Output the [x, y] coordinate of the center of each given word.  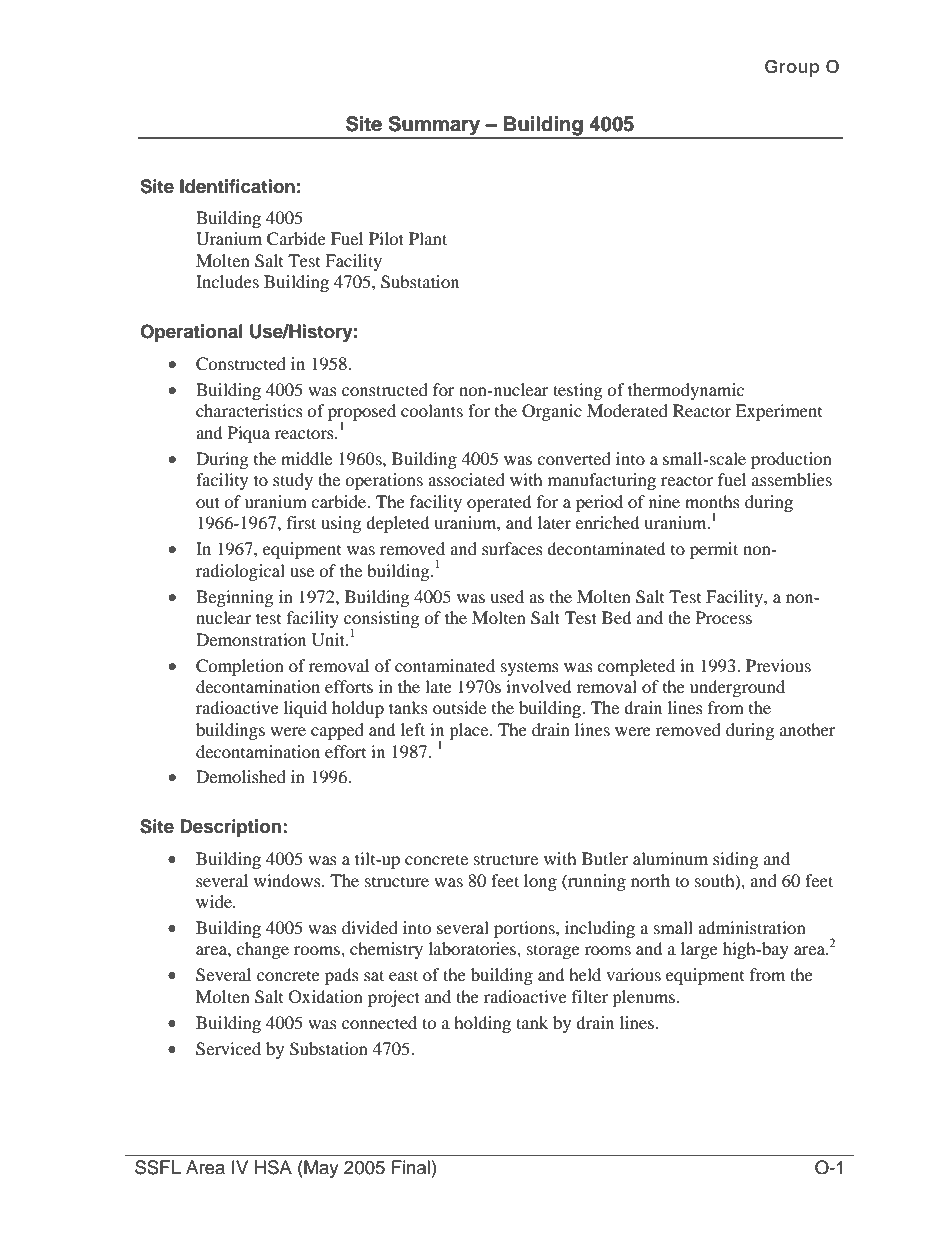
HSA [273, 1167]
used [507, 596]
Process [724, 617]
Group [792, 68]
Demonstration [251, 639]
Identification [237, 186]
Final [411, 1167]
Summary [434, 127]
